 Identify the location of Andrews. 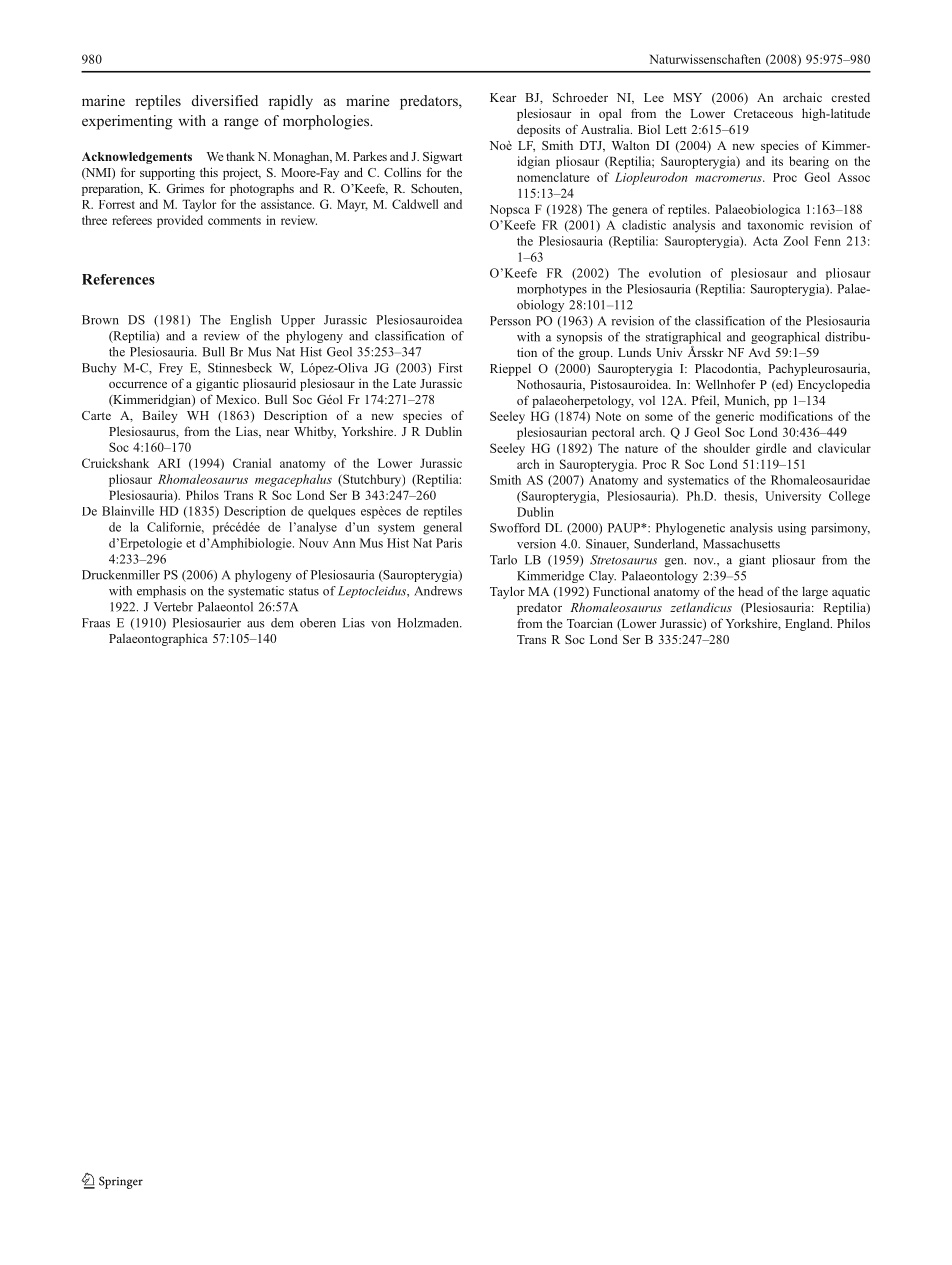
(438, 591).
